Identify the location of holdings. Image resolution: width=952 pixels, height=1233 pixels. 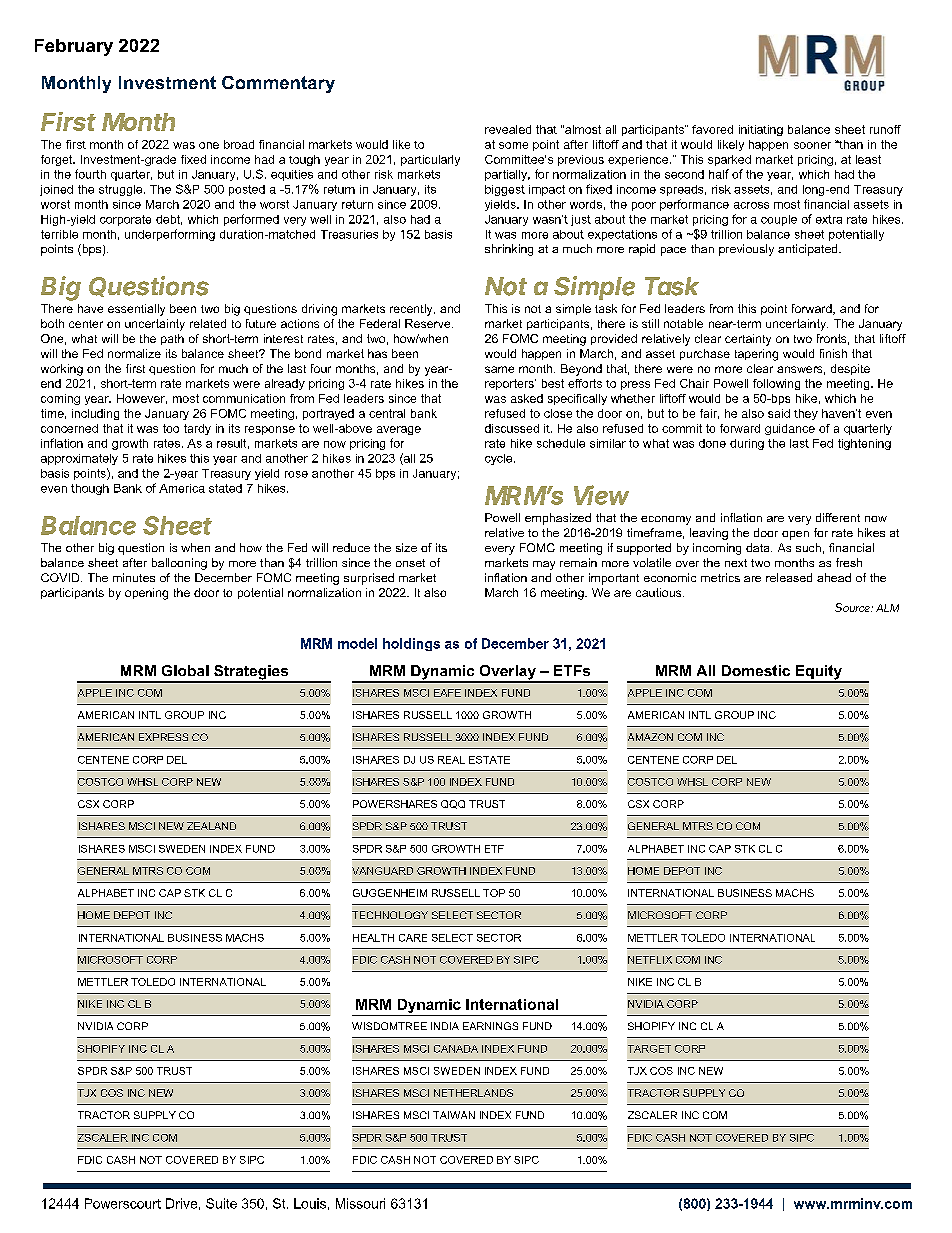
(411, 644).
